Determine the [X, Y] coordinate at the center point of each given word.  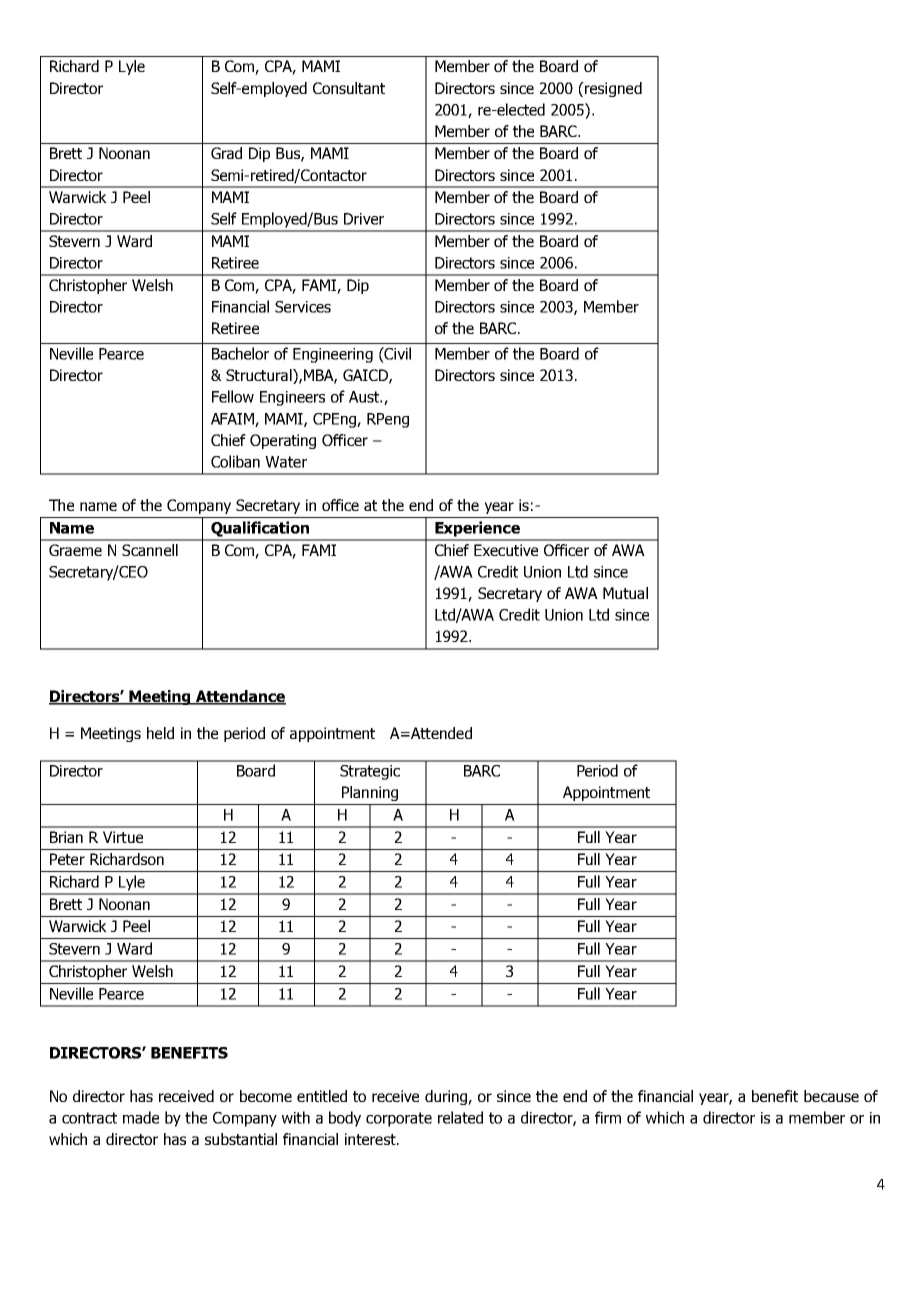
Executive [506, 550]
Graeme [75, 550]
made [141, 1117]
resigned [612, 89]
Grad [226, 153]
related [460, 1117]
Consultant [349, 88]
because [831, 1096]
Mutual [625, 593]
